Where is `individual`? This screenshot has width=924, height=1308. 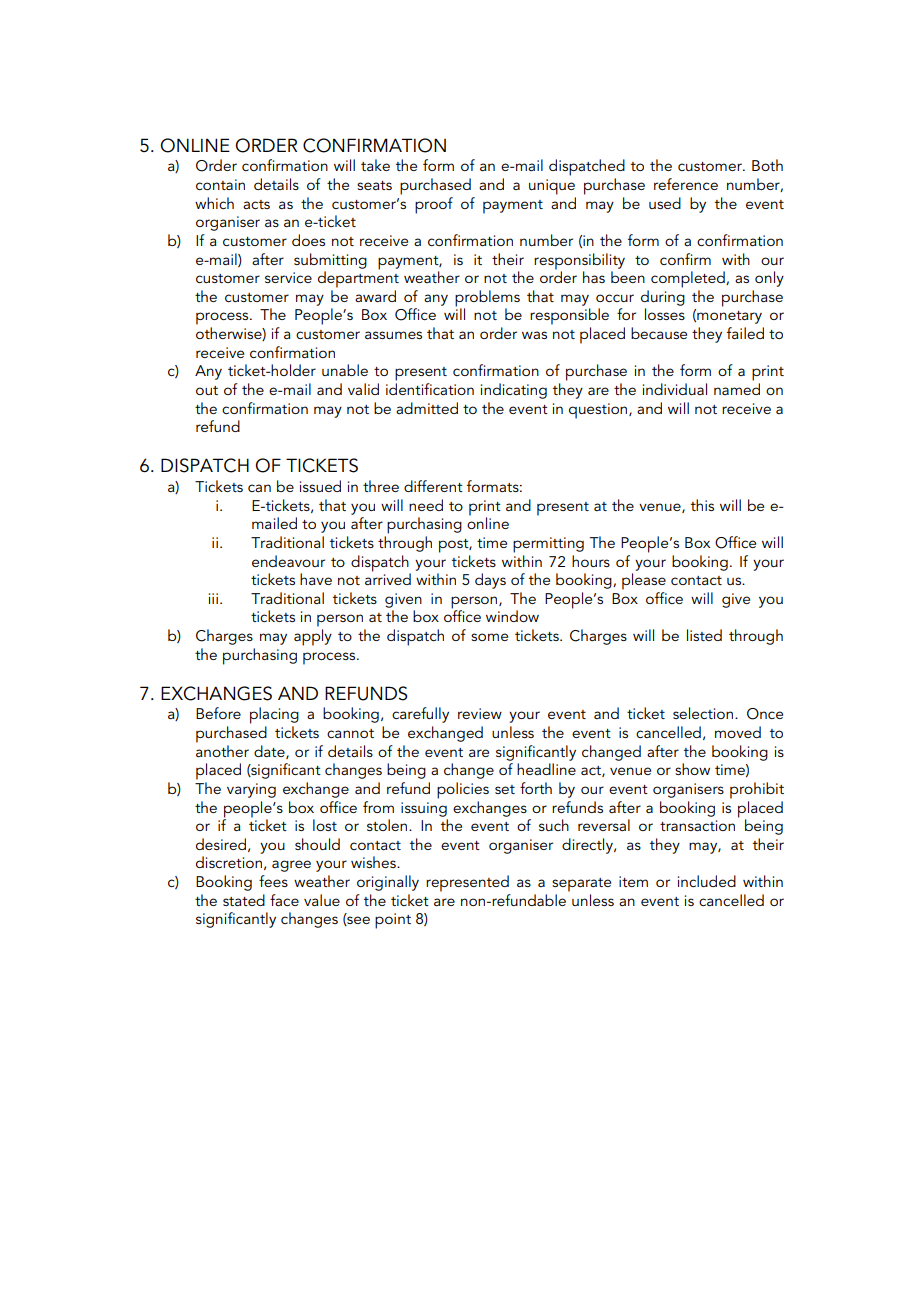
individual is located at coordinates (675, 389).
